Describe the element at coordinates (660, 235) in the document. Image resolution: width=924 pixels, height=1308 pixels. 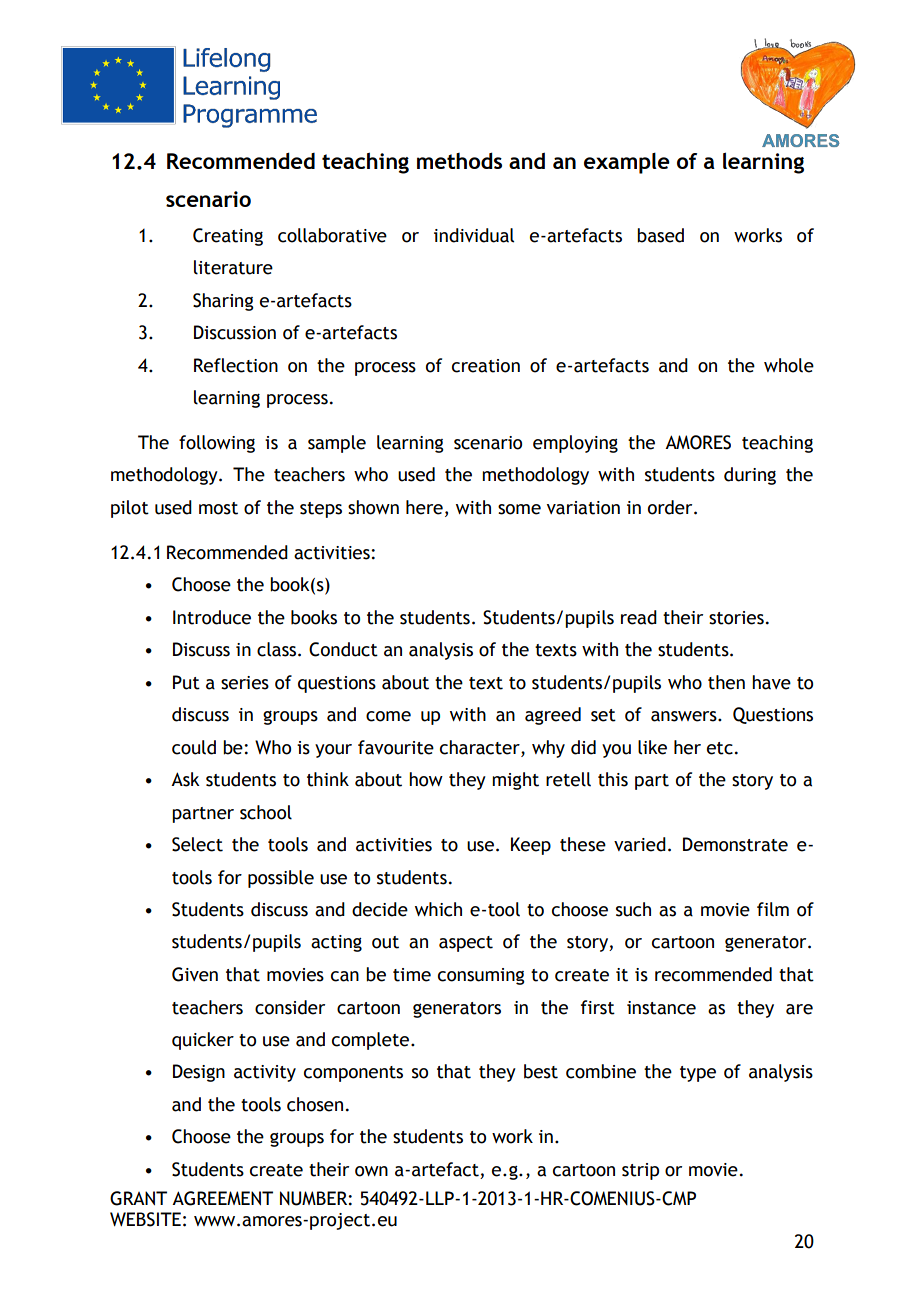
I see `based` at that location.
